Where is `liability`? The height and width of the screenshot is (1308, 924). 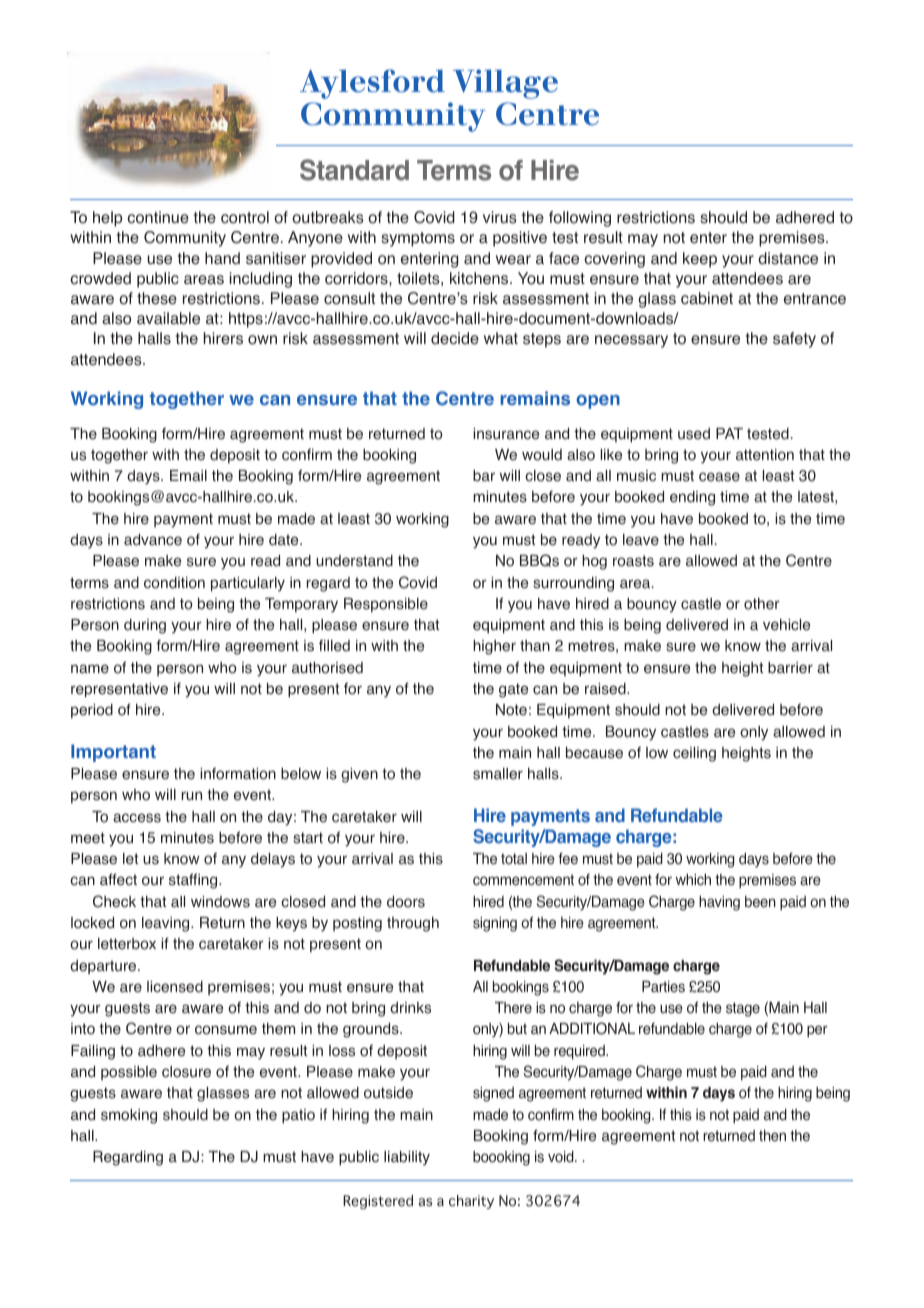
liability is located at coordinates (407, 1158).
